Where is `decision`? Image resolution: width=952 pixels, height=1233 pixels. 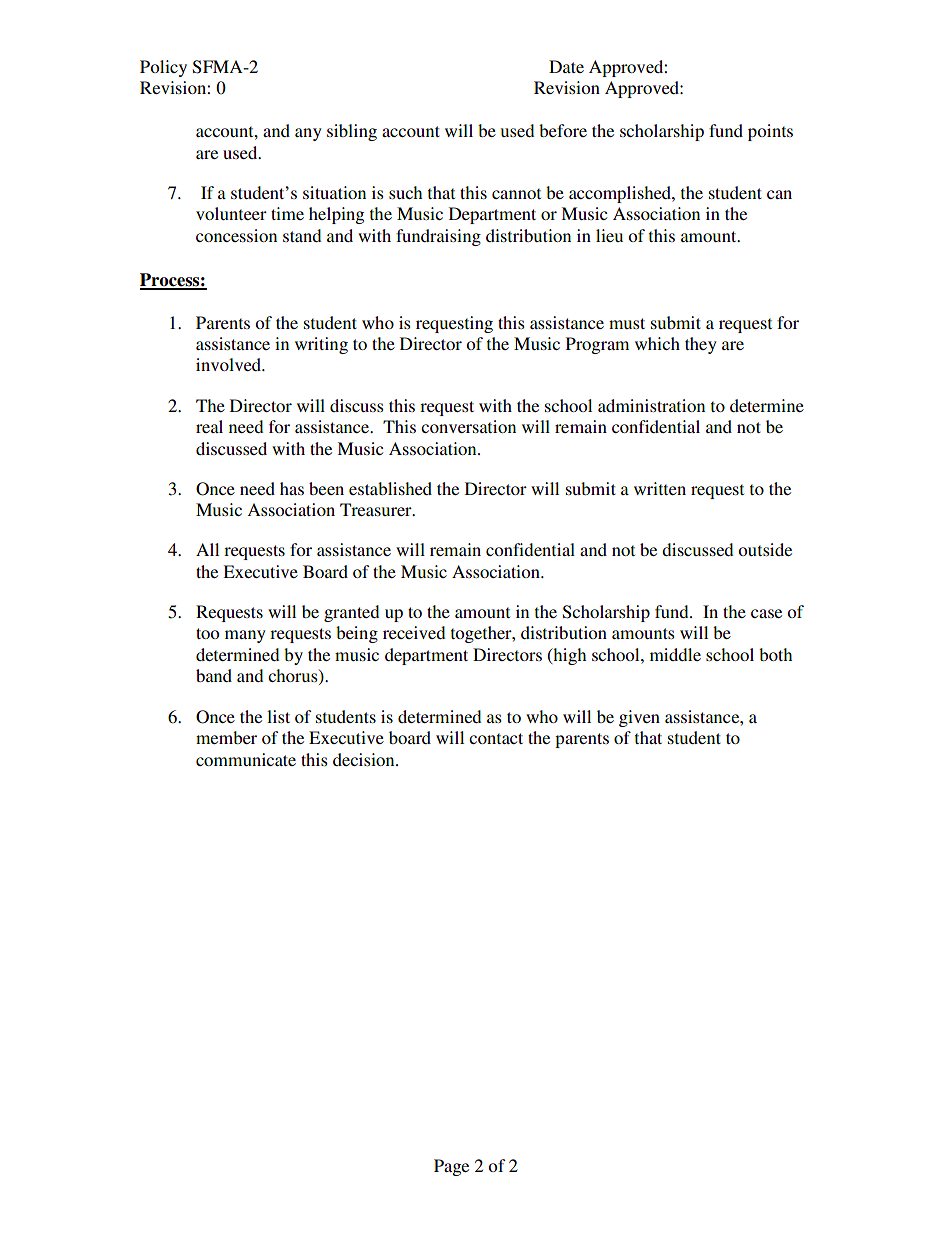 decision is located at coordinates (365, 759).
